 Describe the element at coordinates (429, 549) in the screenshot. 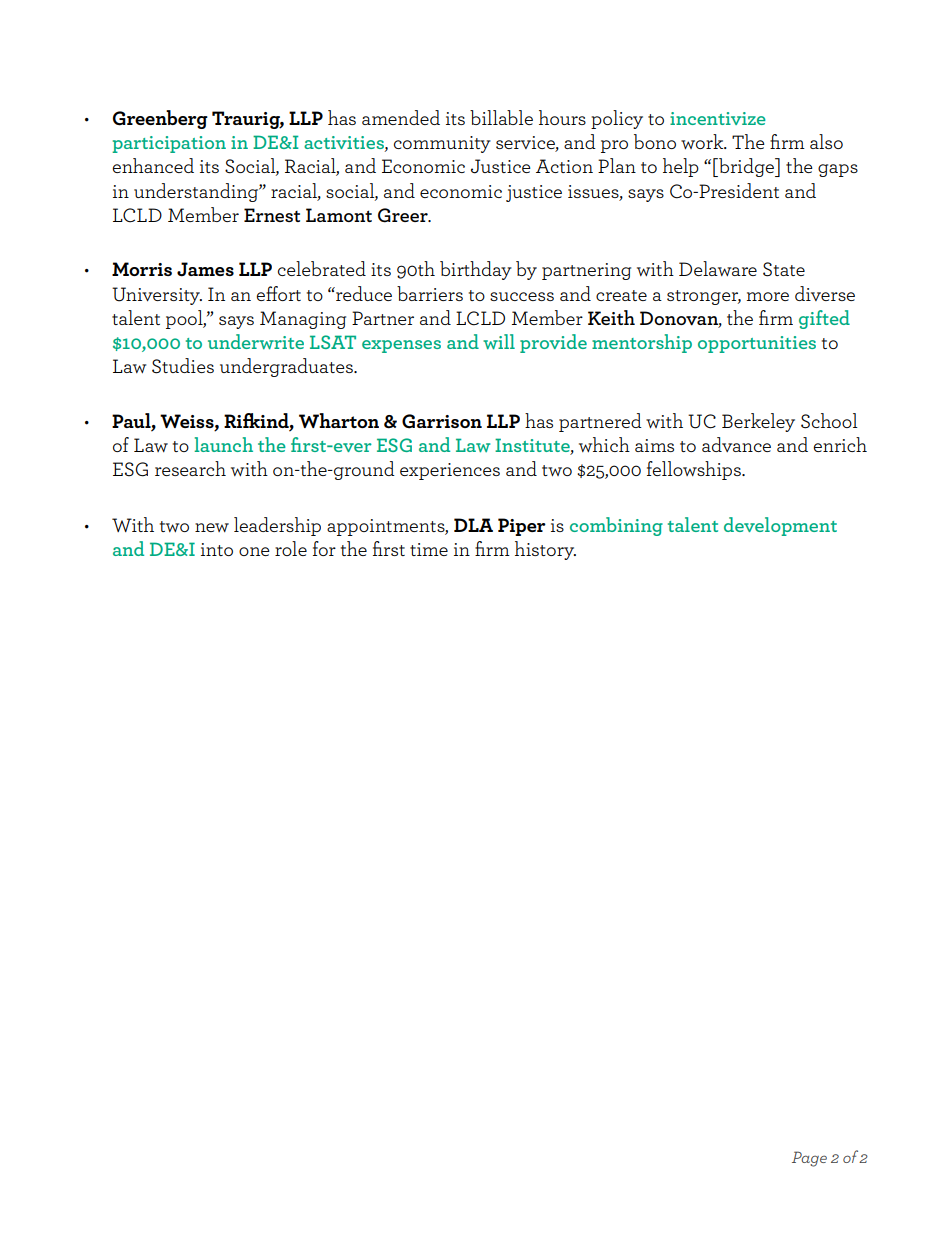

I see `time` at that location.
